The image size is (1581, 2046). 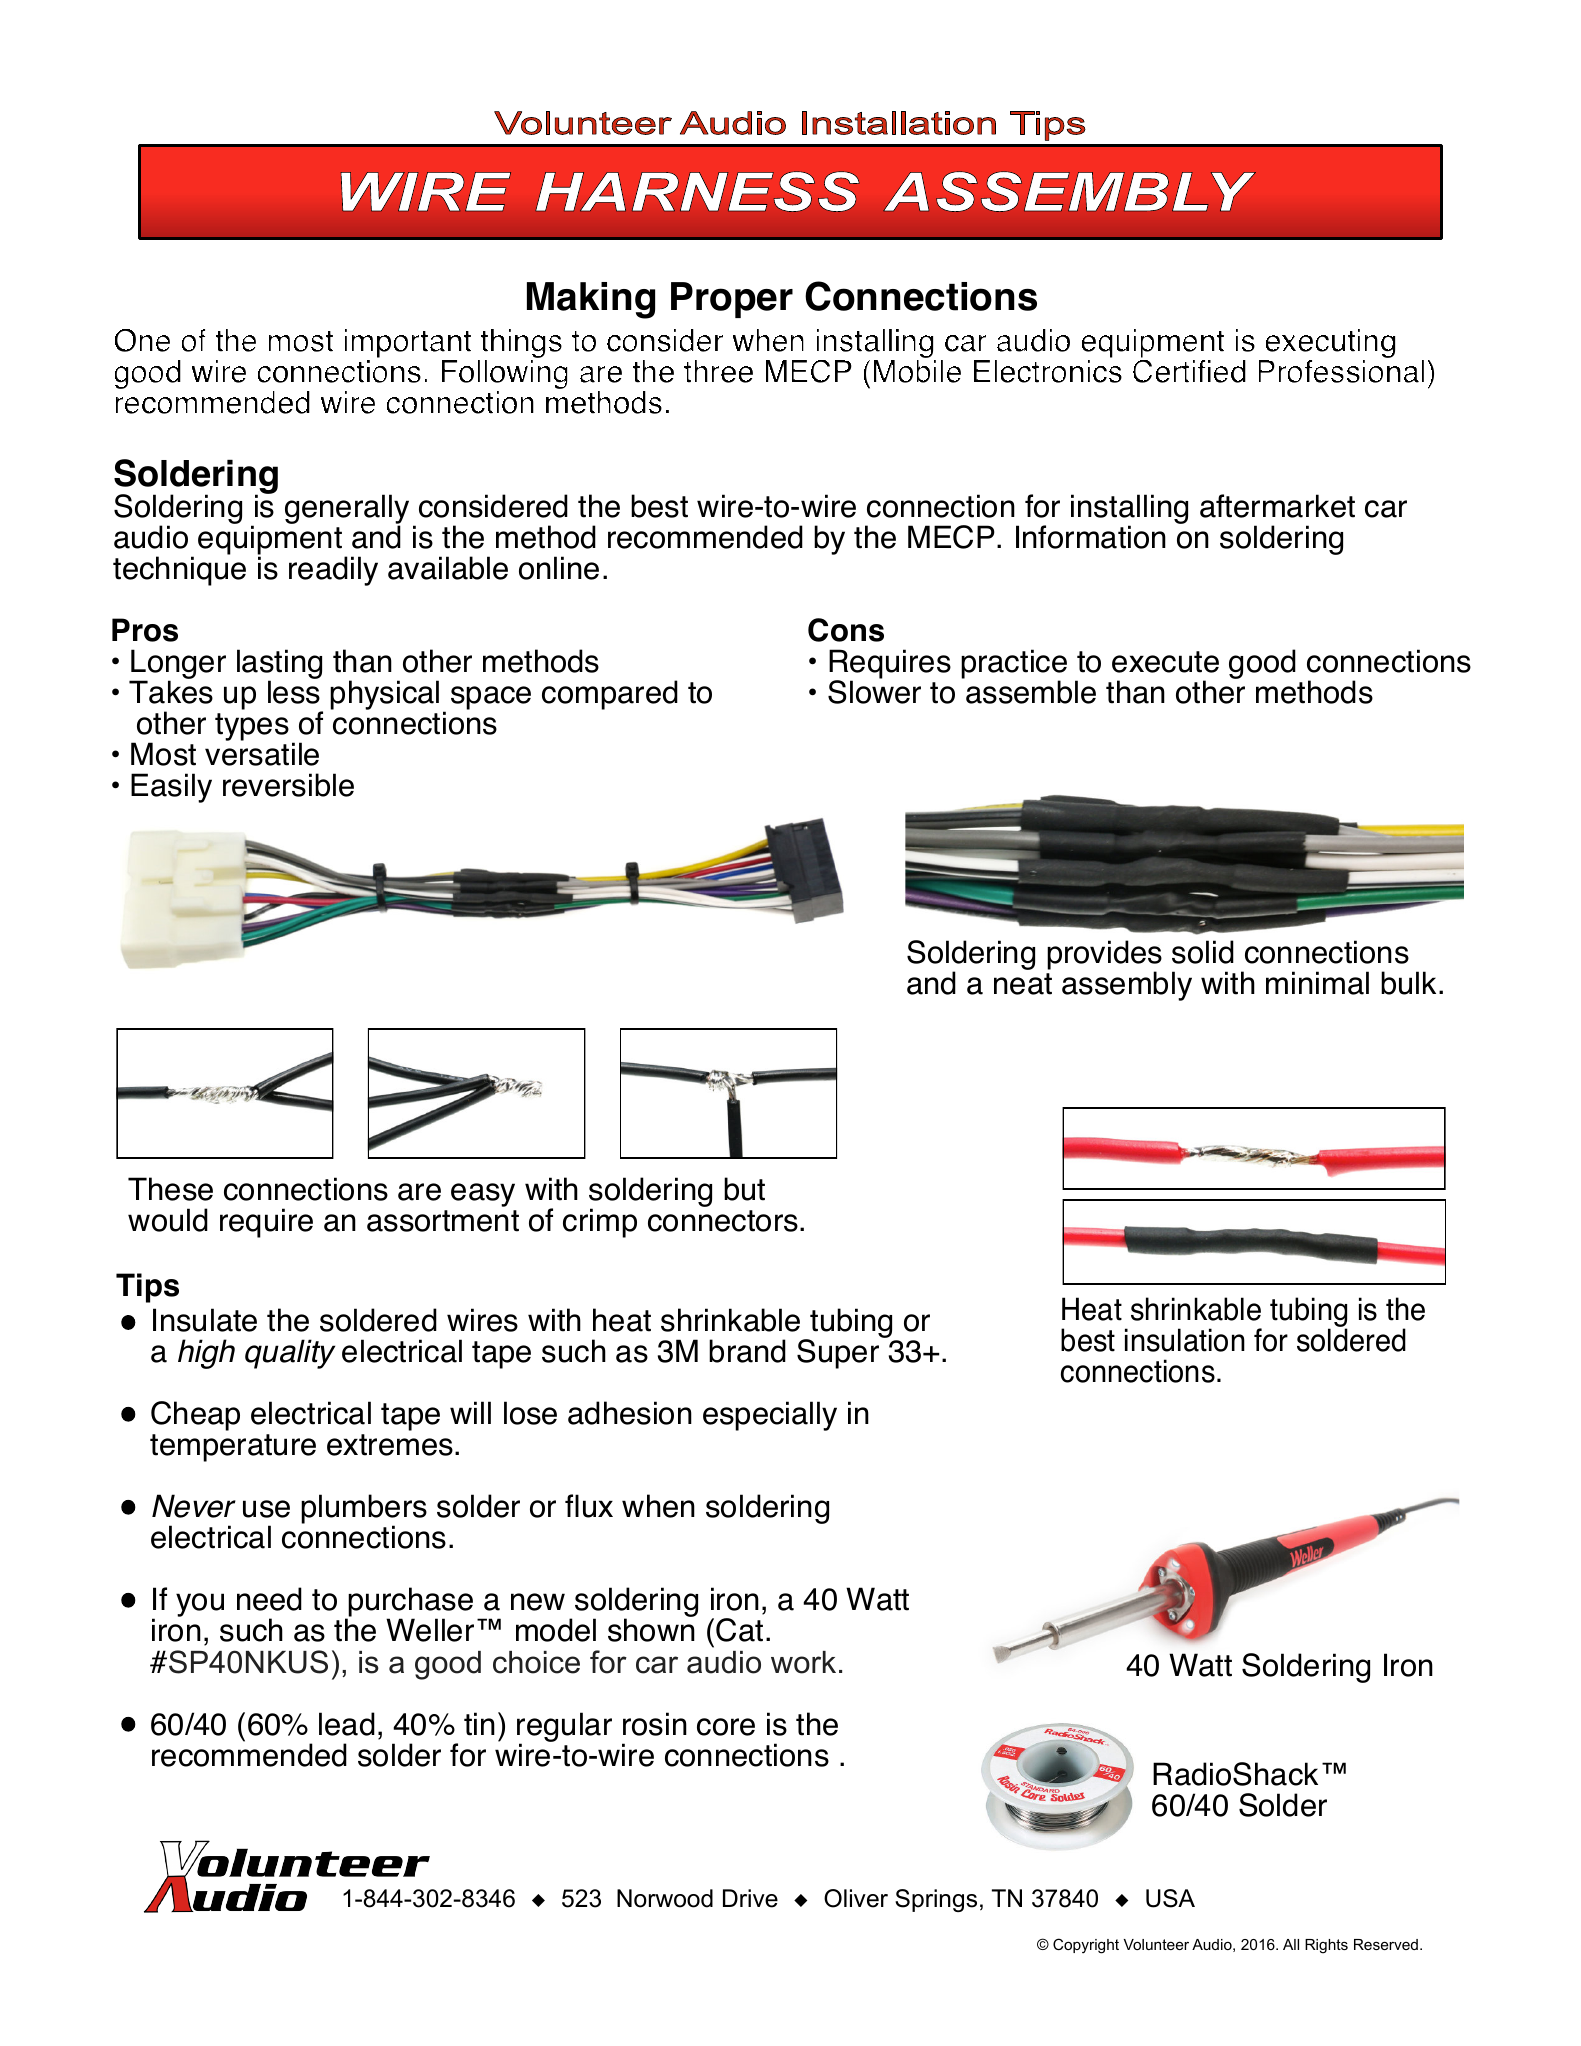 I want to click on solid, so click(x=1203, y=952).
